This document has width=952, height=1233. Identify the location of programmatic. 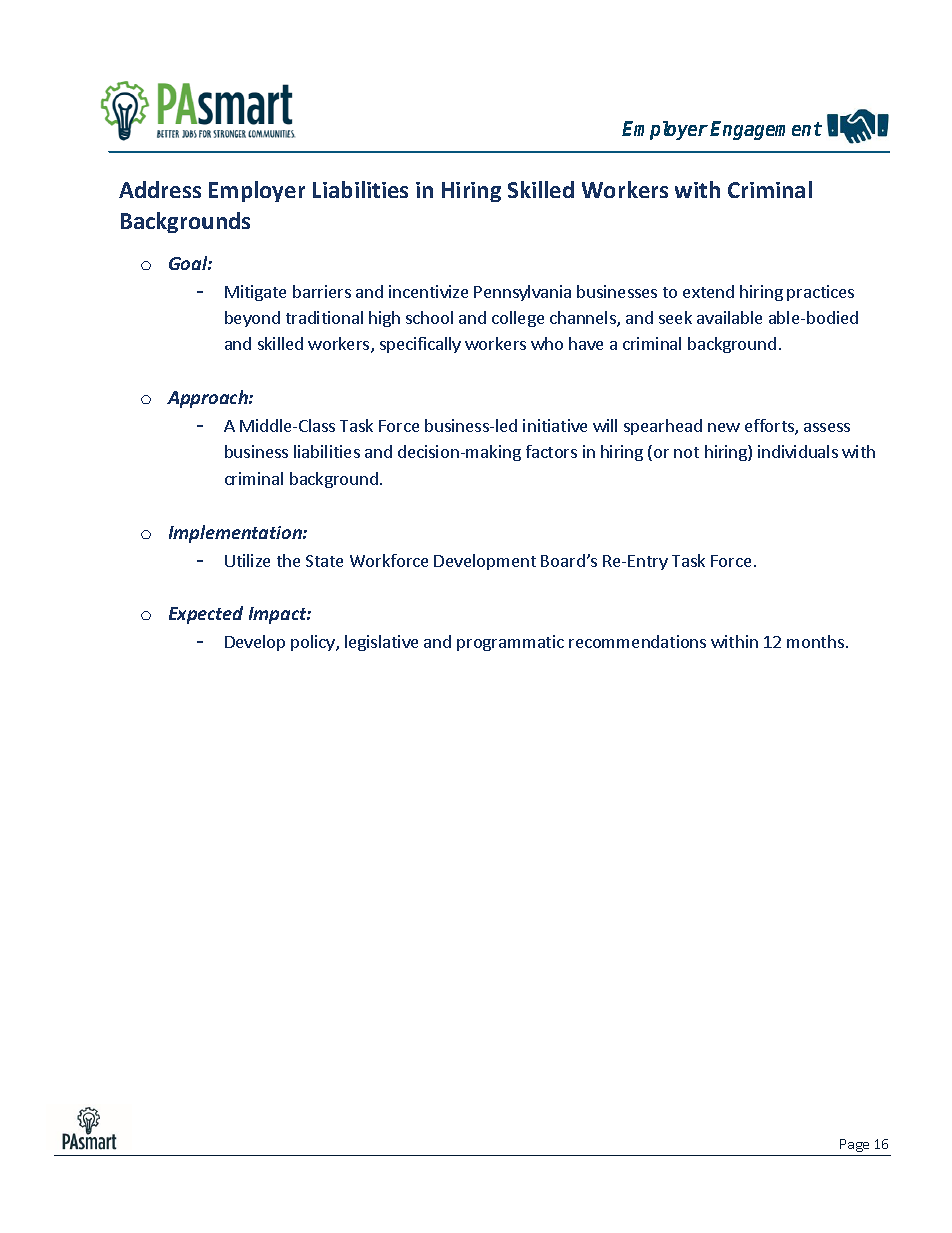
(510, 643).
